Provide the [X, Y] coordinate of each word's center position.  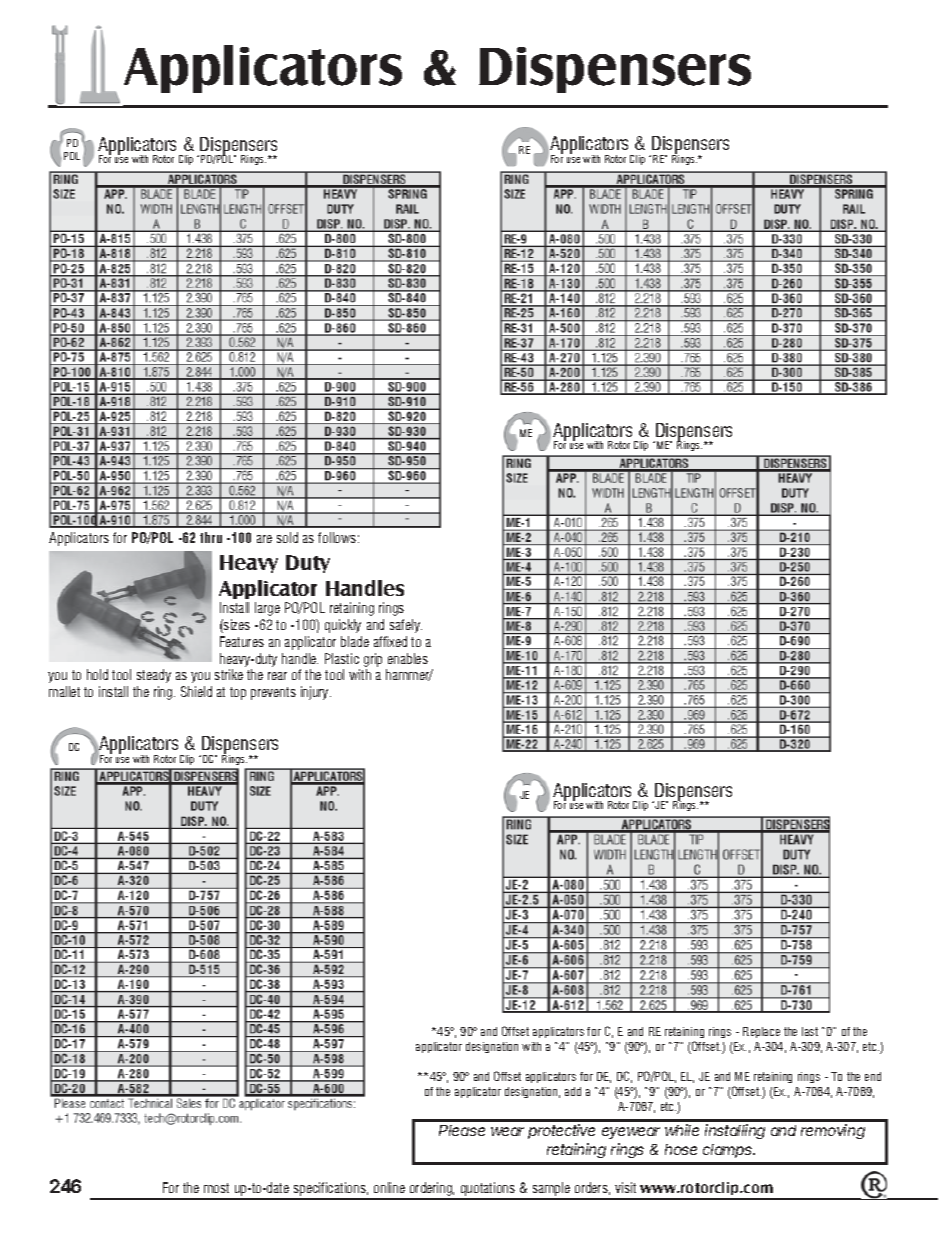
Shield [196, 691]
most [216, 1188]
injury [316, 693]
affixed [390, 641]
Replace [761, 1032]
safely [406, 626]
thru [211, 537]
